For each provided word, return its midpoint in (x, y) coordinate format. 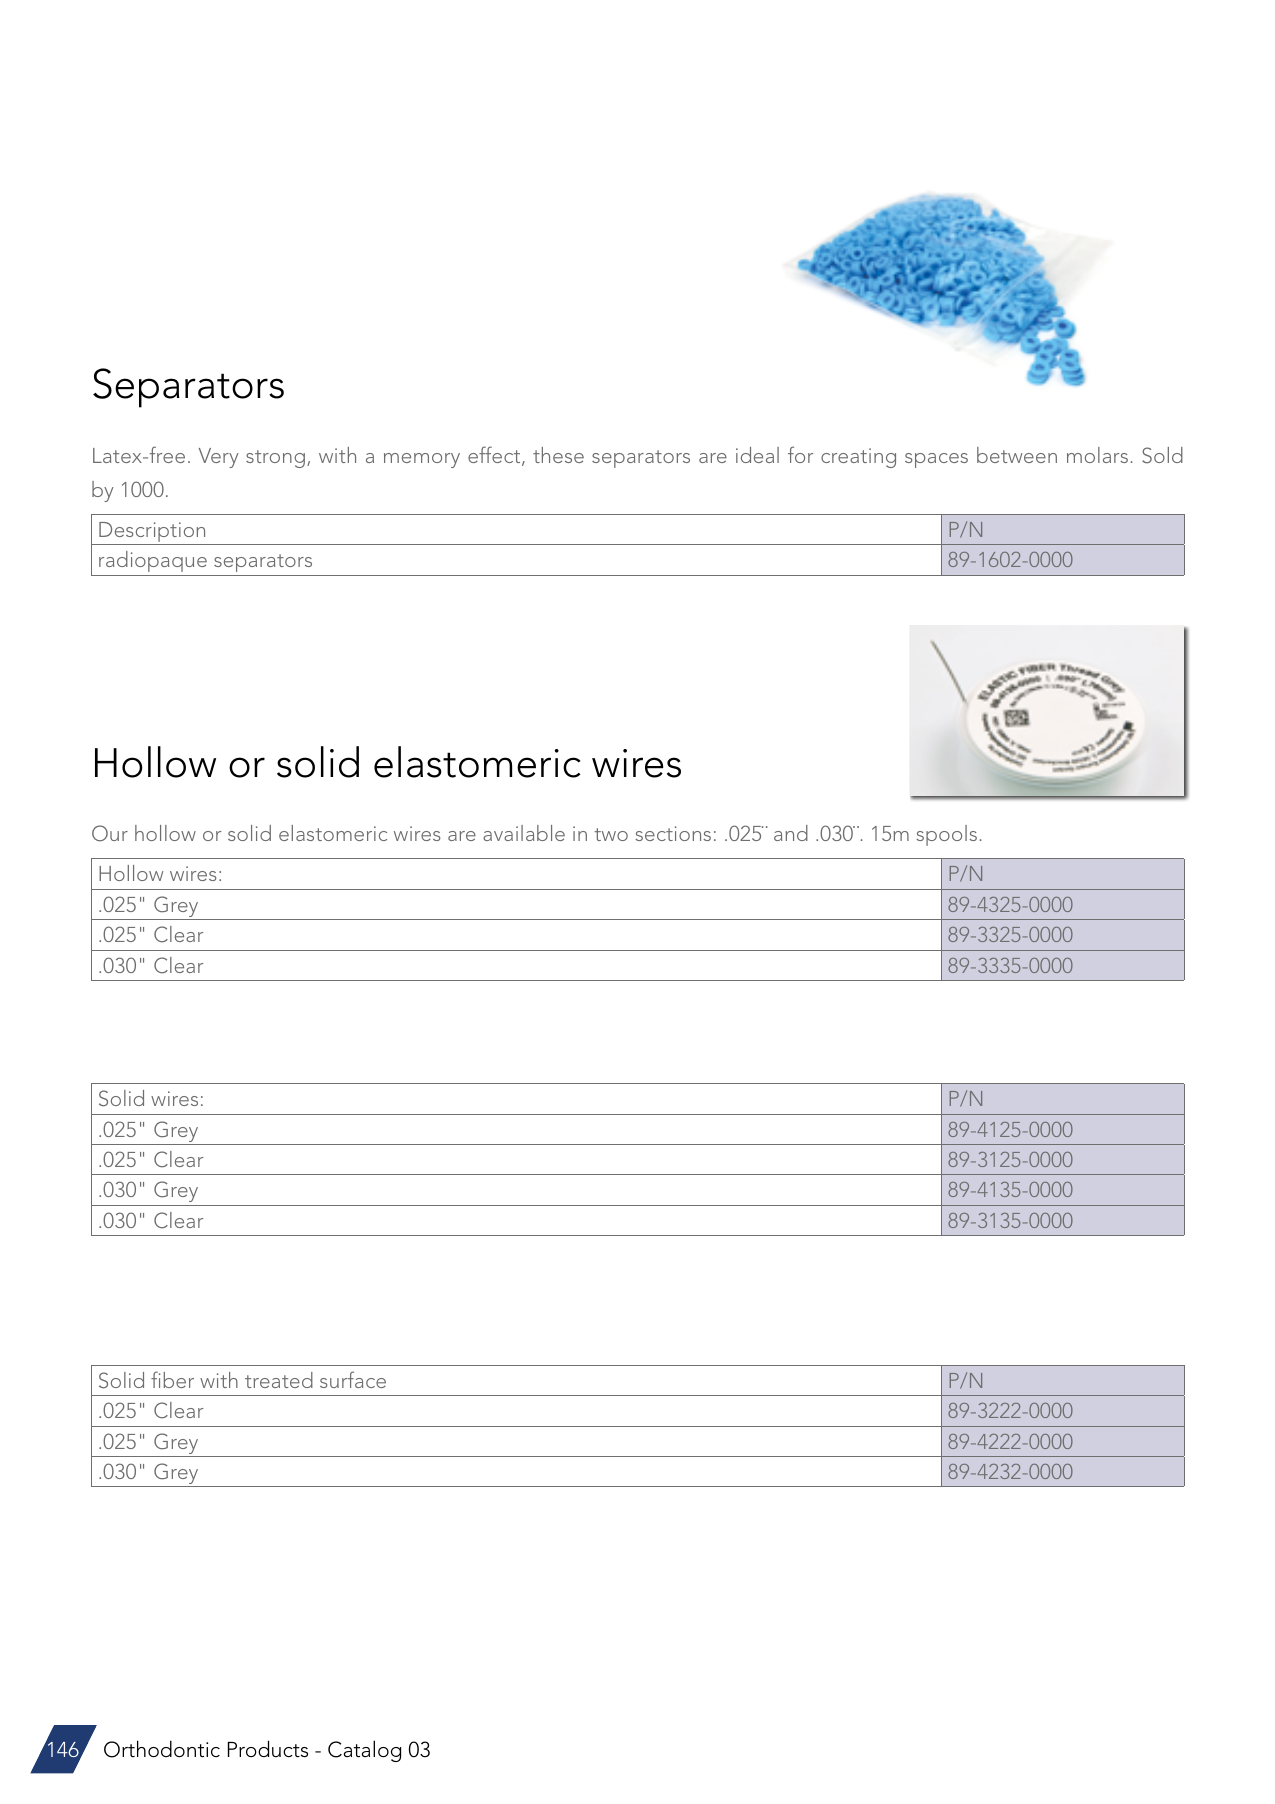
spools (946, 835)
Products (268, 1749)
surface (353, 1379)
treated (279, 1380)
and (791, 833)
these (558, 455)
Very (219, 458)
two (611, 834)
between (1017, 455)
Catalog (364, 1751)
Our (110, 833)
